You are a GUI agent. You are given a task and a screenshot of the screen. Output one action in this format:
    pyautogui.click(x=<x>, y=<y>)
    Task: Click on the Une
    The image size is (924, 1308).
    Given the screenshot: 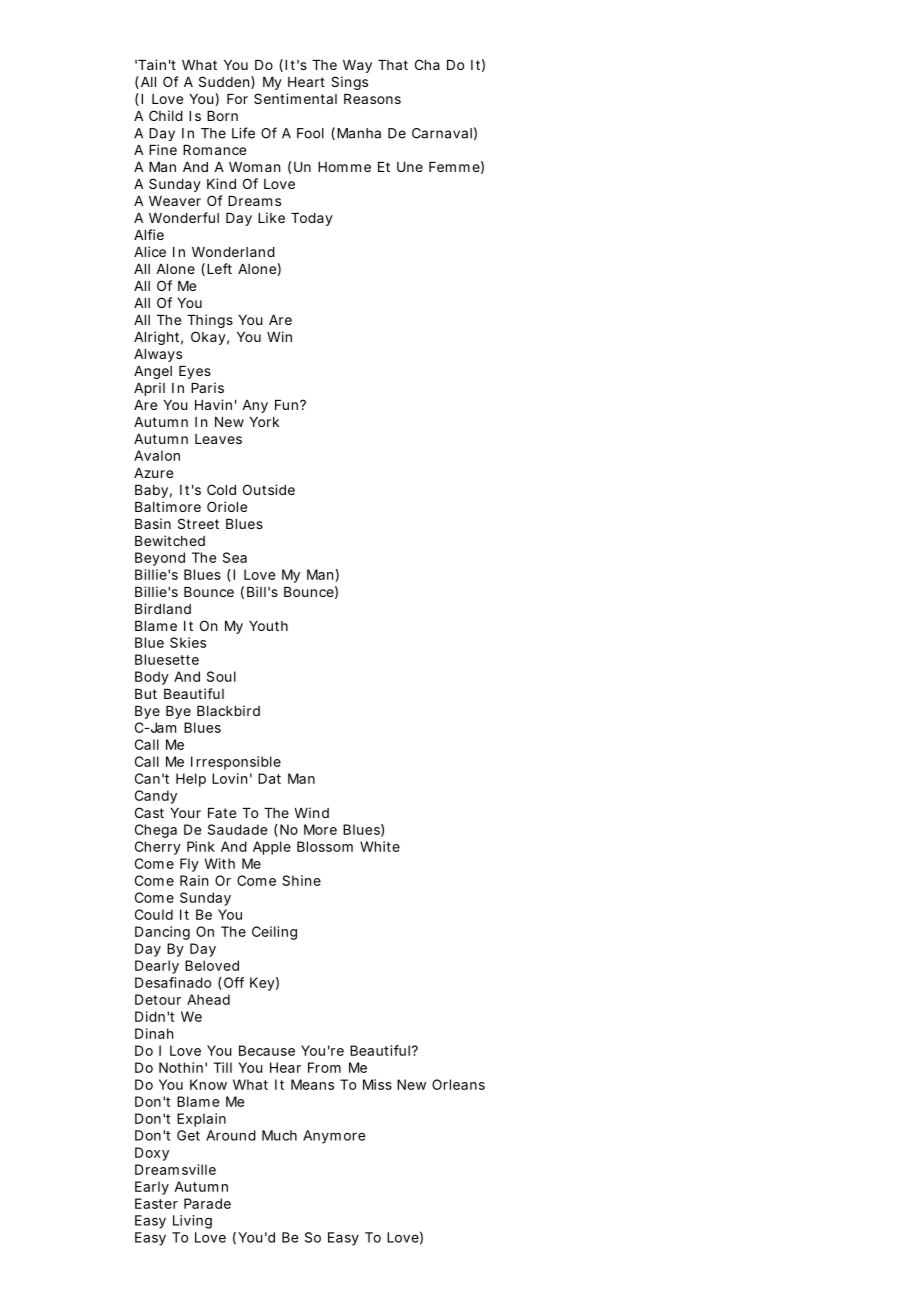 What is the action you would take?
    pyautogui.click(x=410, y=167)
